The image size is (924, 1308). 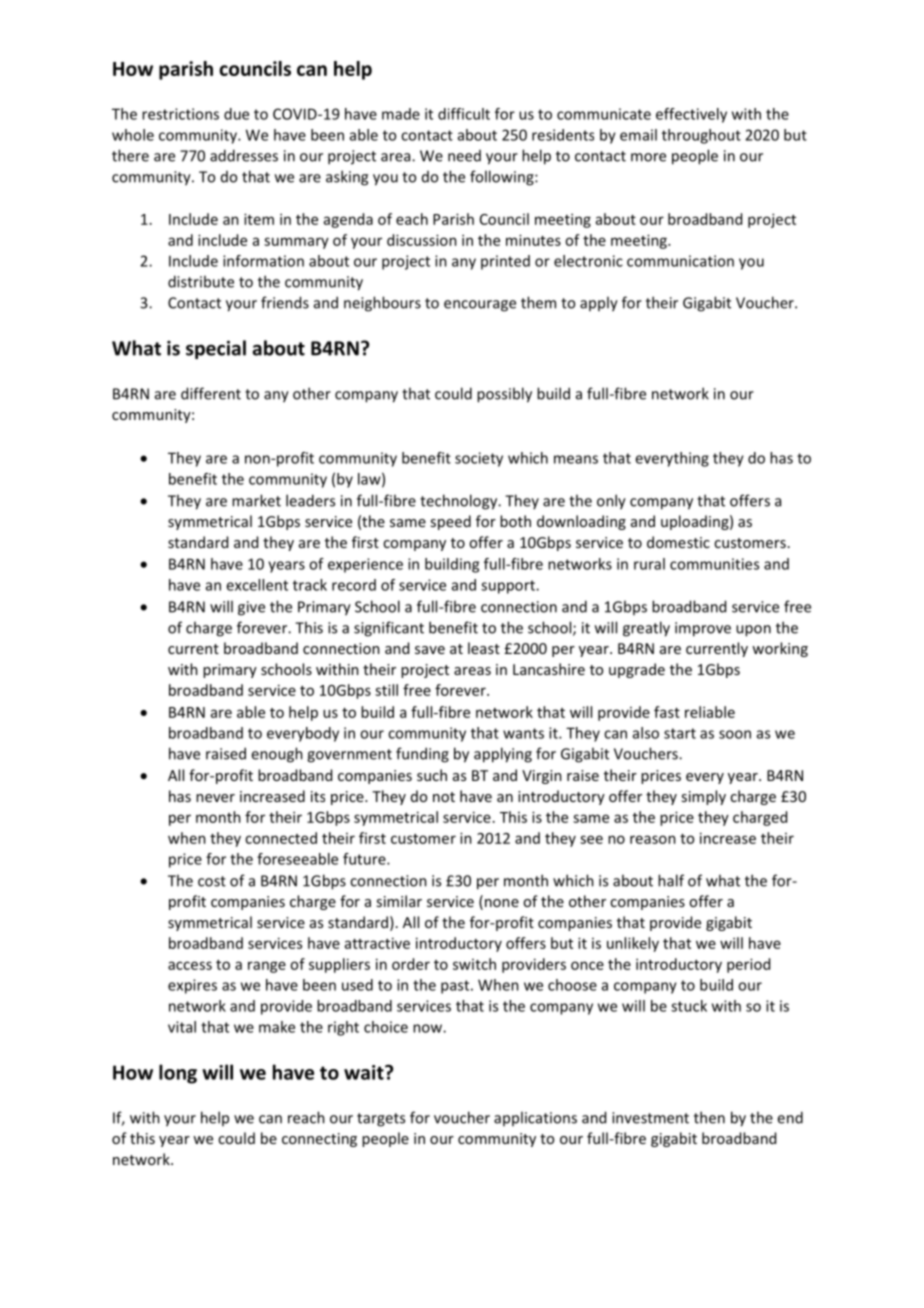 I want to click on need, so click(x=464, y=156).
